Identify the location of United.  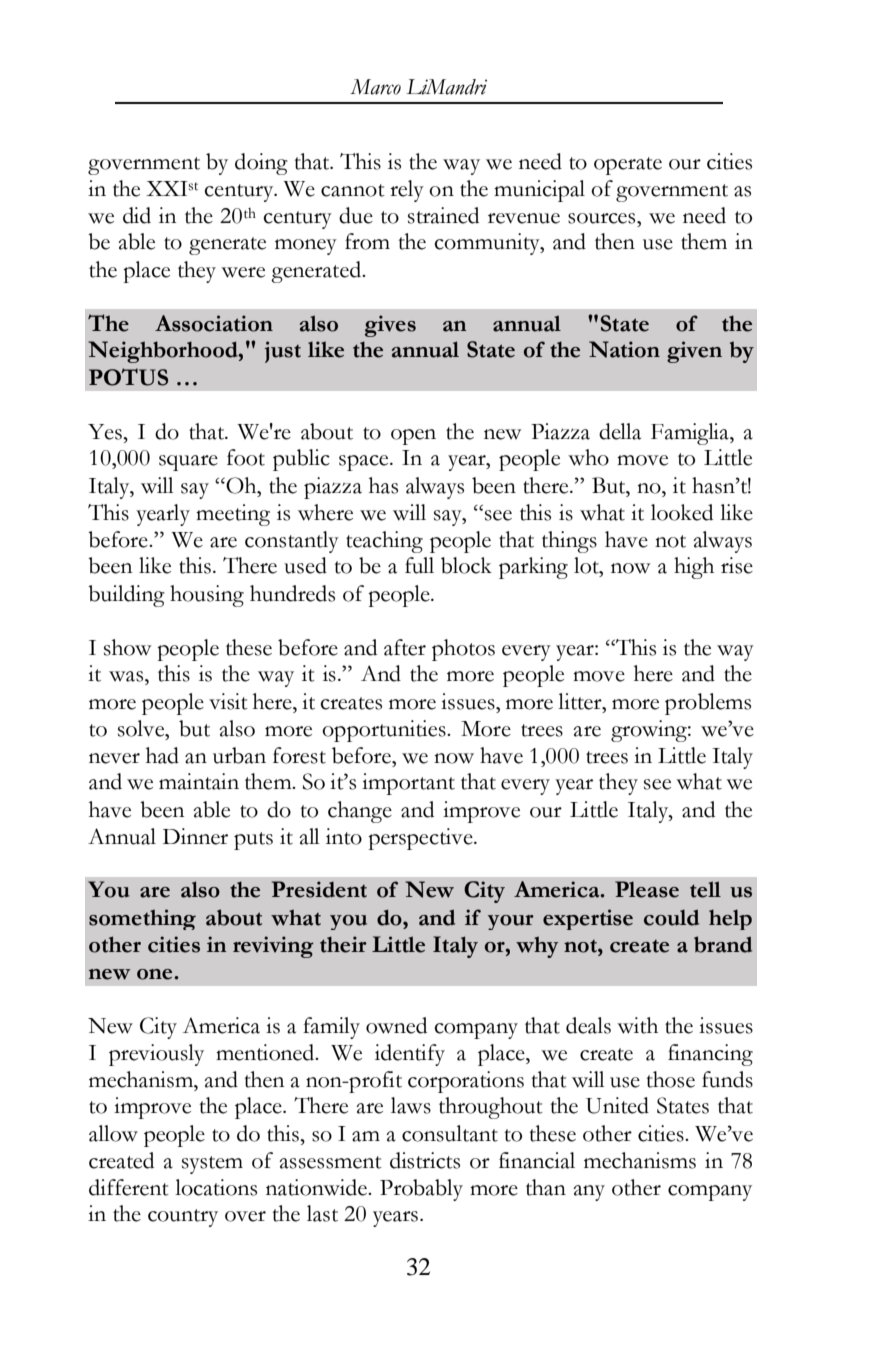
(617, 1105).
